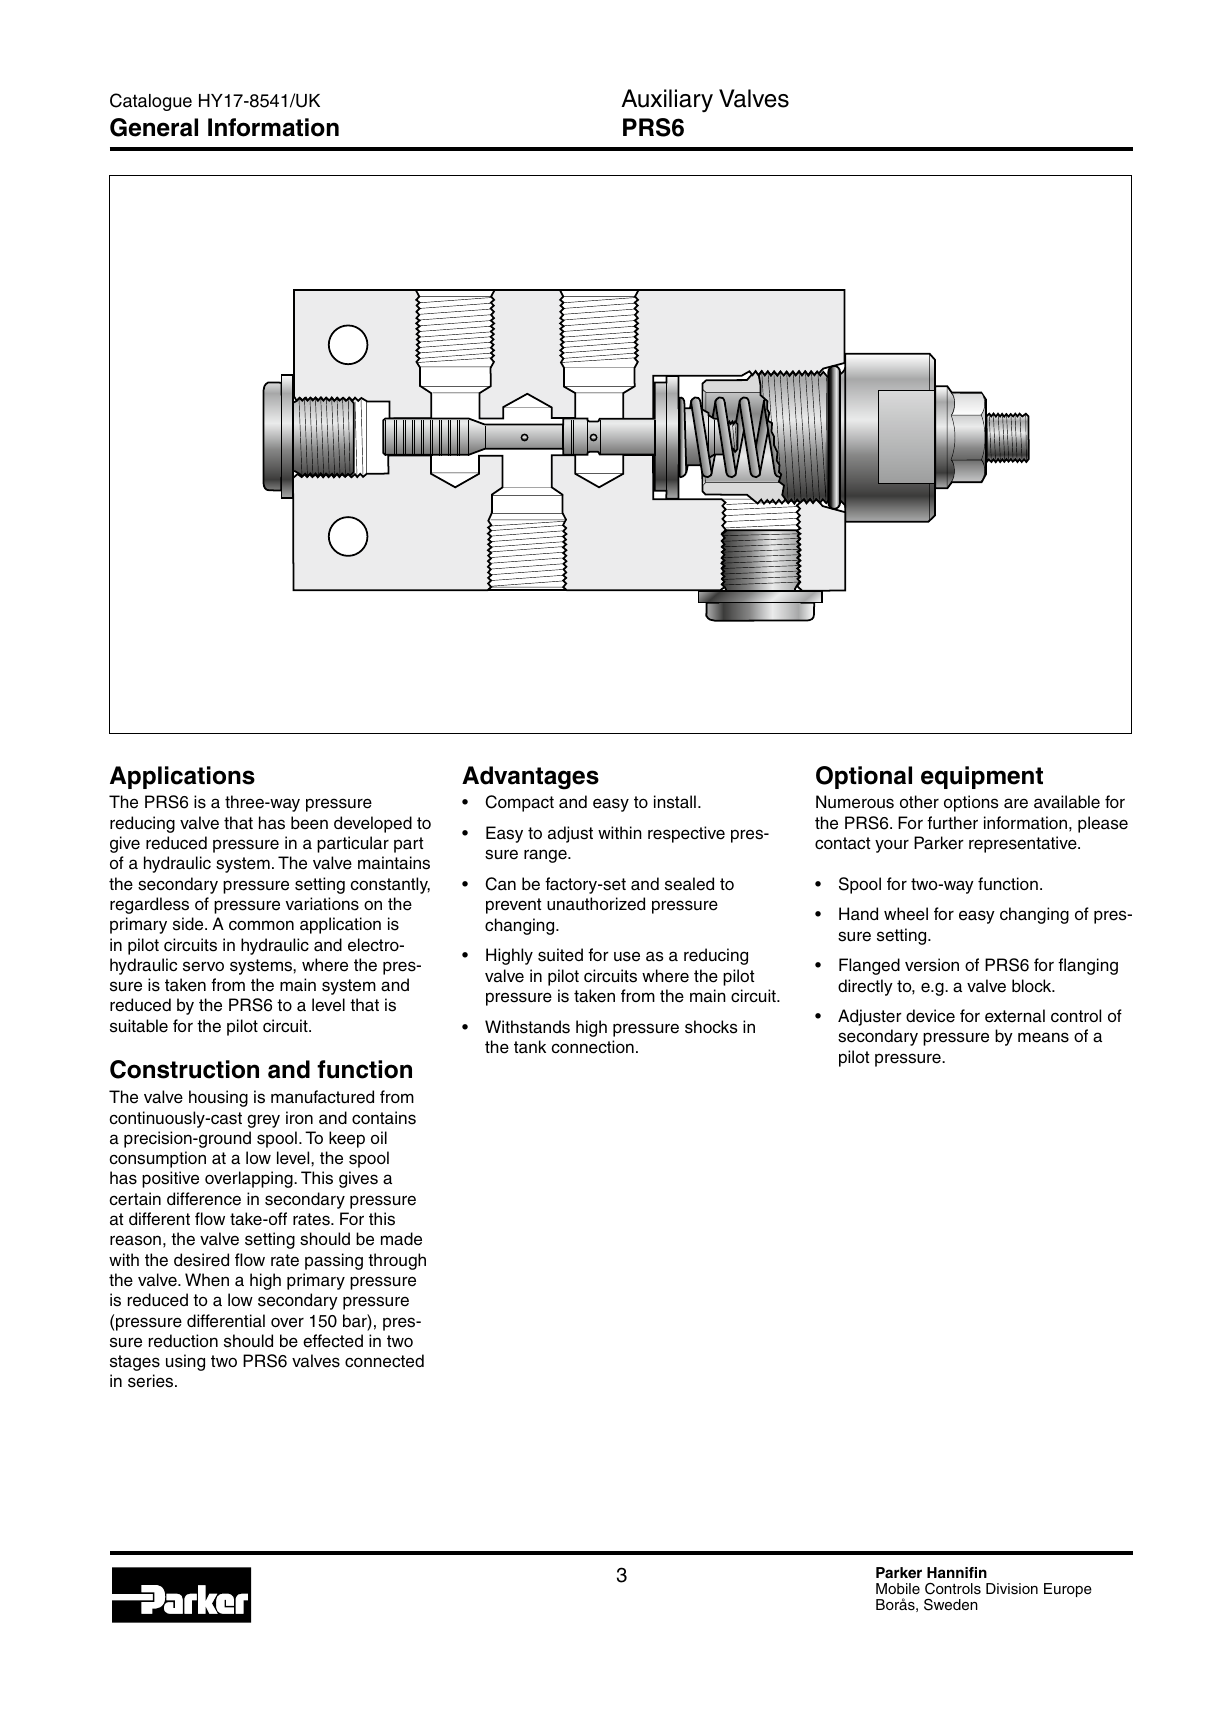  Describe the element at coordinates (261, 925) in the page. I see `common` at that location.
